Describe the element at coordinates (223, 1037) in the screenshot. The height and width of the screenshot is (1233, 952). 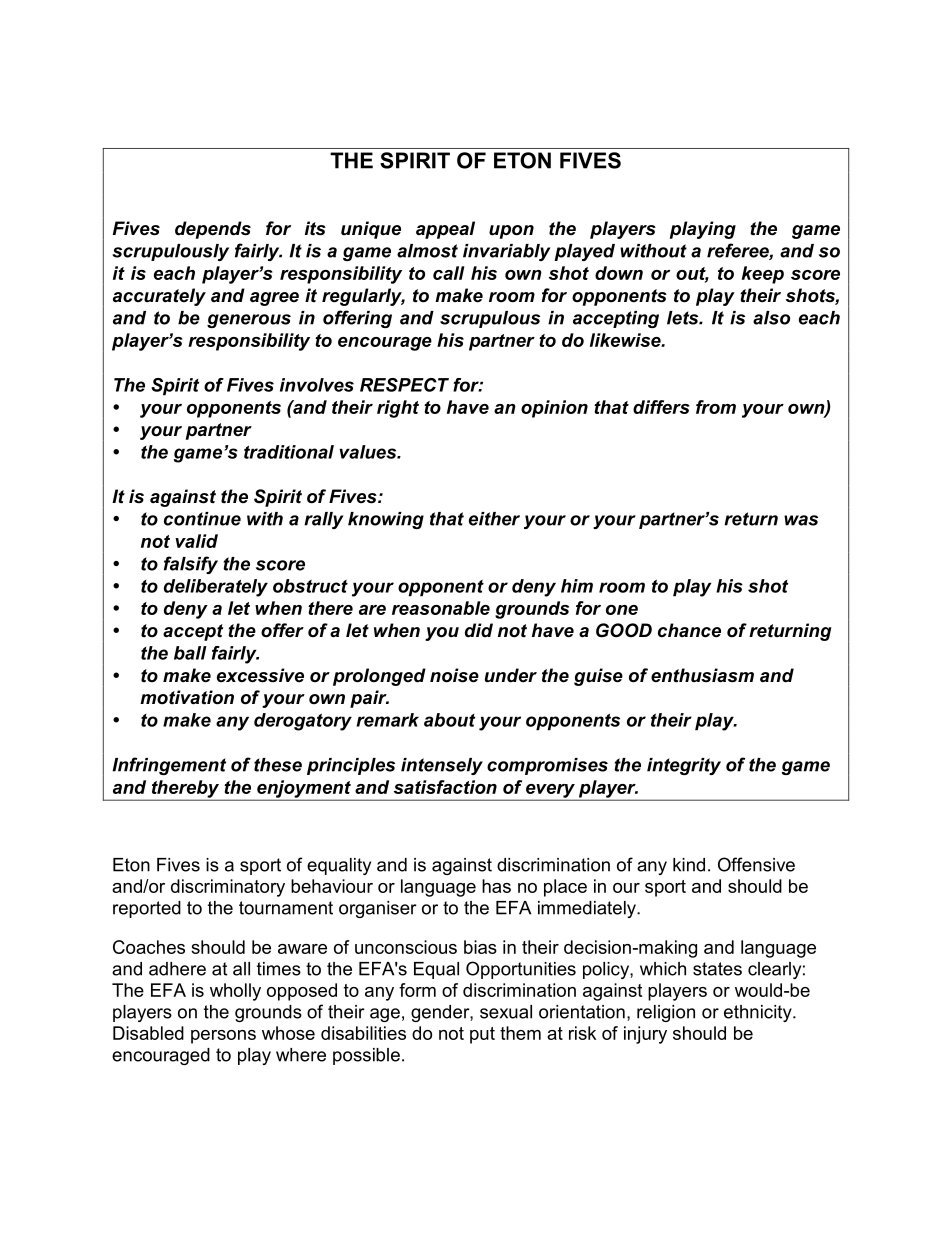
I see `persons` at that location.
